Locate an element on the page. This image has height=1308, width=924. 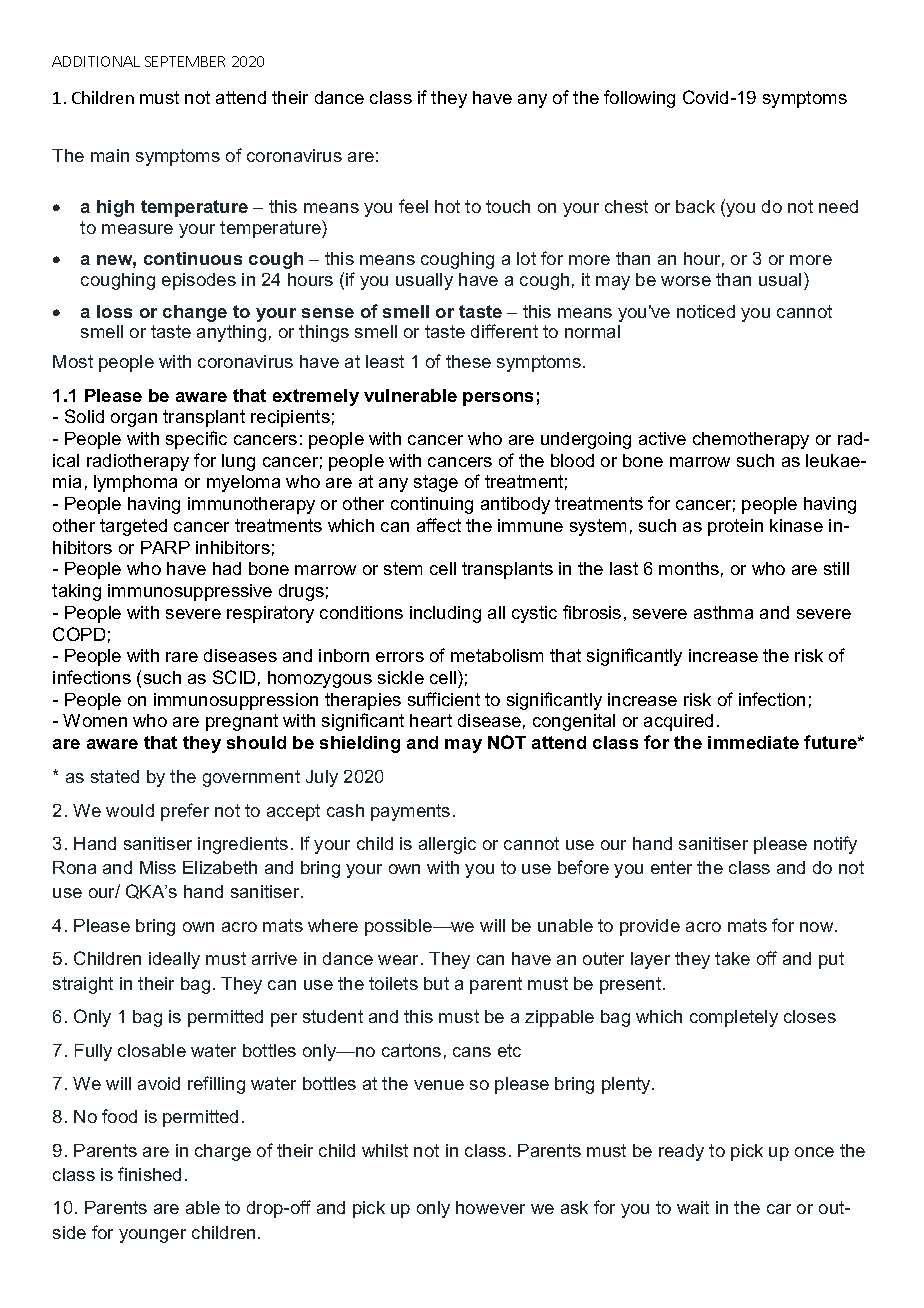
however is located at coordinates (490, 1207).
